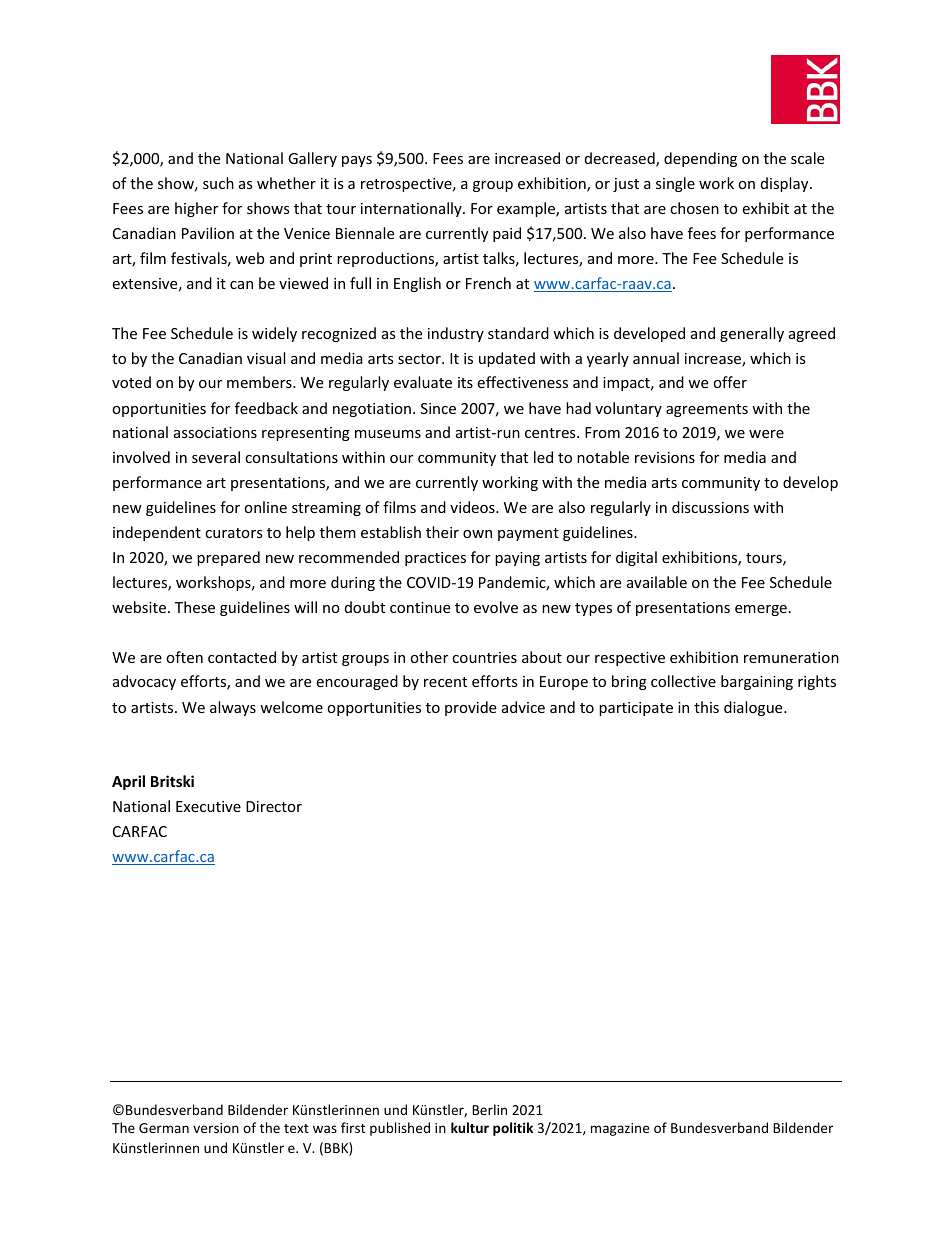 The height and width of the page is (1233, 952). Describe the element at coordinates (694, 208) in the page. I see `chosen` at that location.
